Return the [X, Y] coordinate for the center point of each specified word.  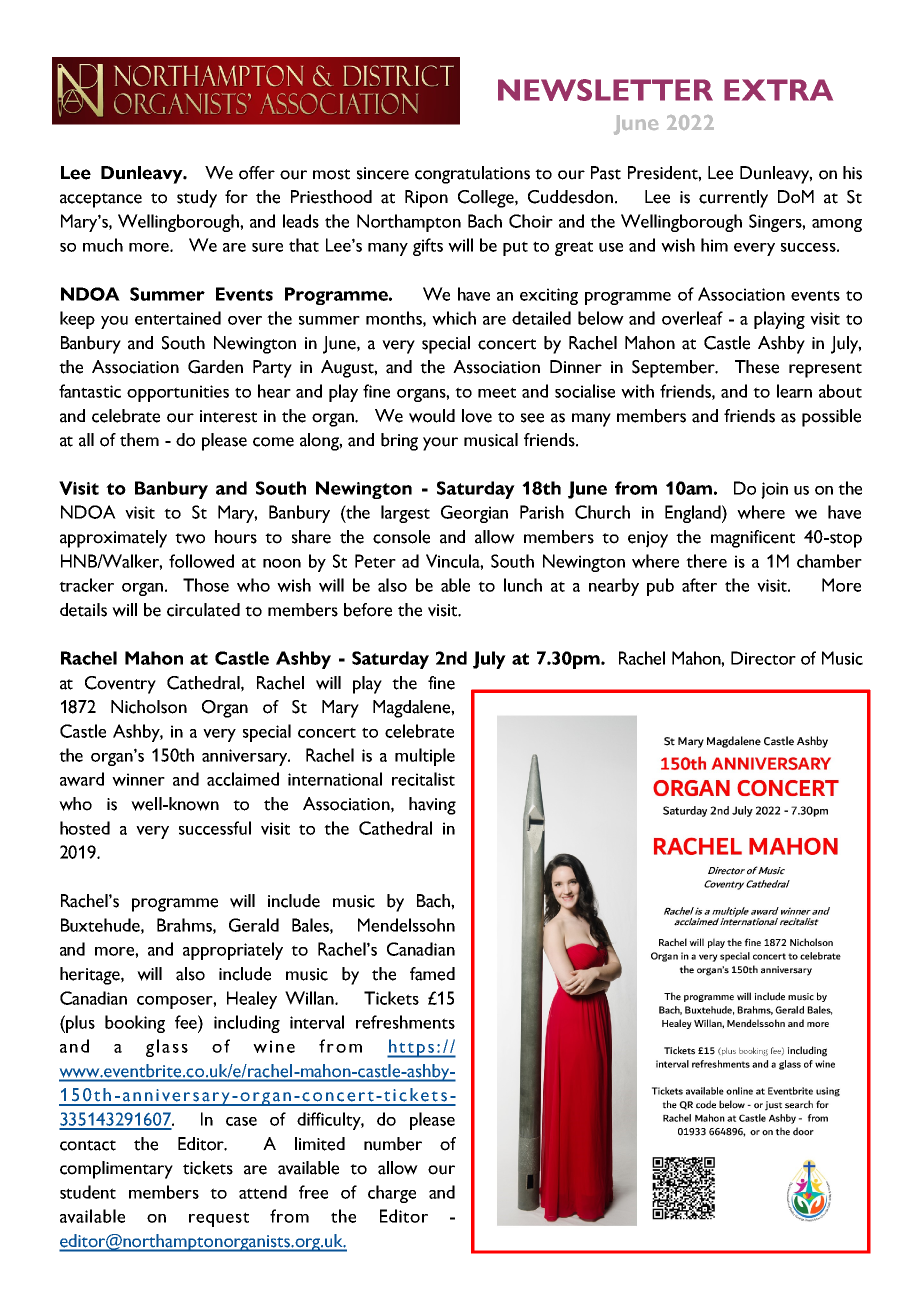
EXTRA [778, 90]
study [197, 199]
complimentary [116, 1170]
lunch [523, 585]
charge [392, 1194]
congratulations [472, 175]
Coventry [120, 685]
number [393, 1144]
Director [763, 658]
